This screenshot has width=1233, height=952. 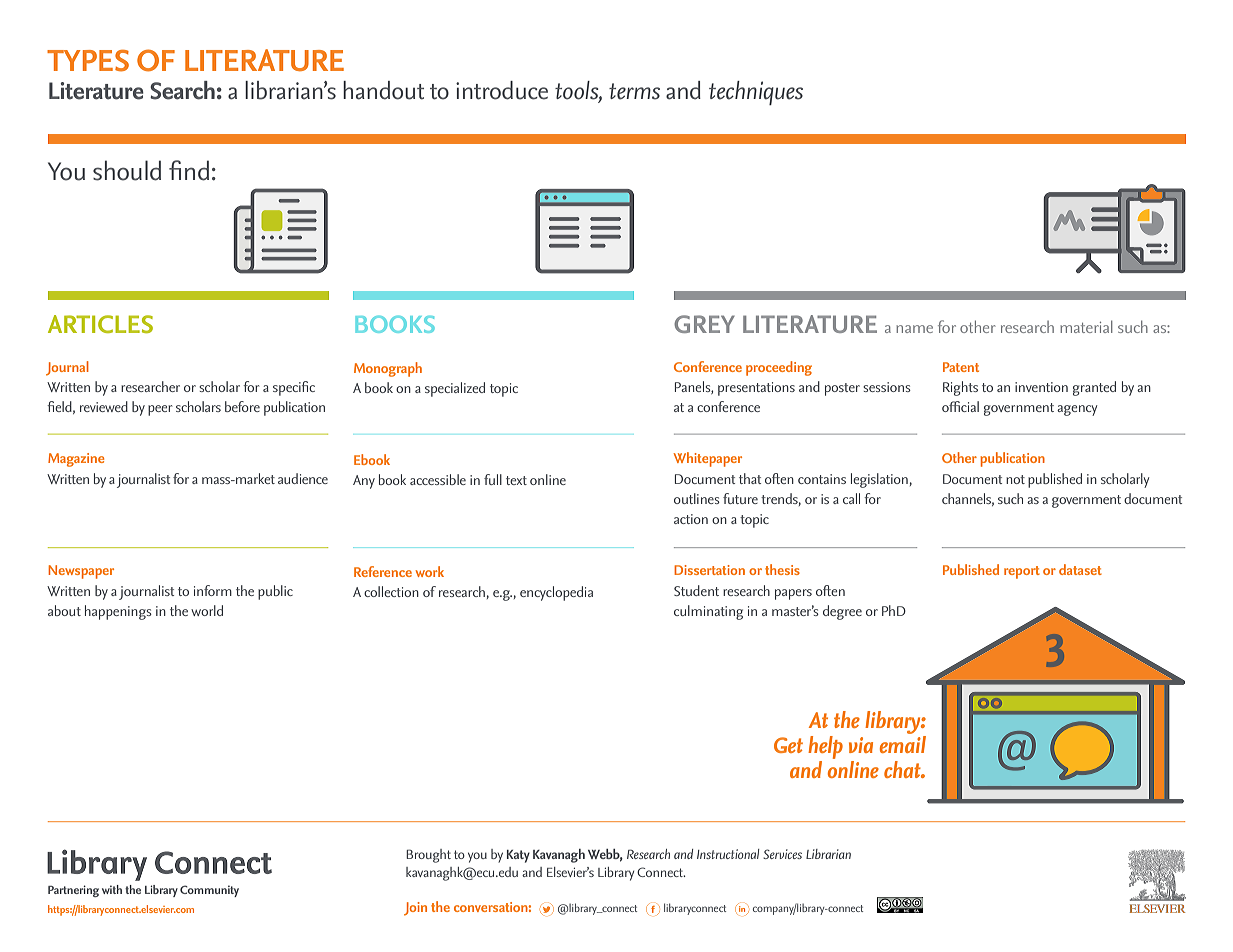 I want to click on not, so click(x=1015, y=479).
